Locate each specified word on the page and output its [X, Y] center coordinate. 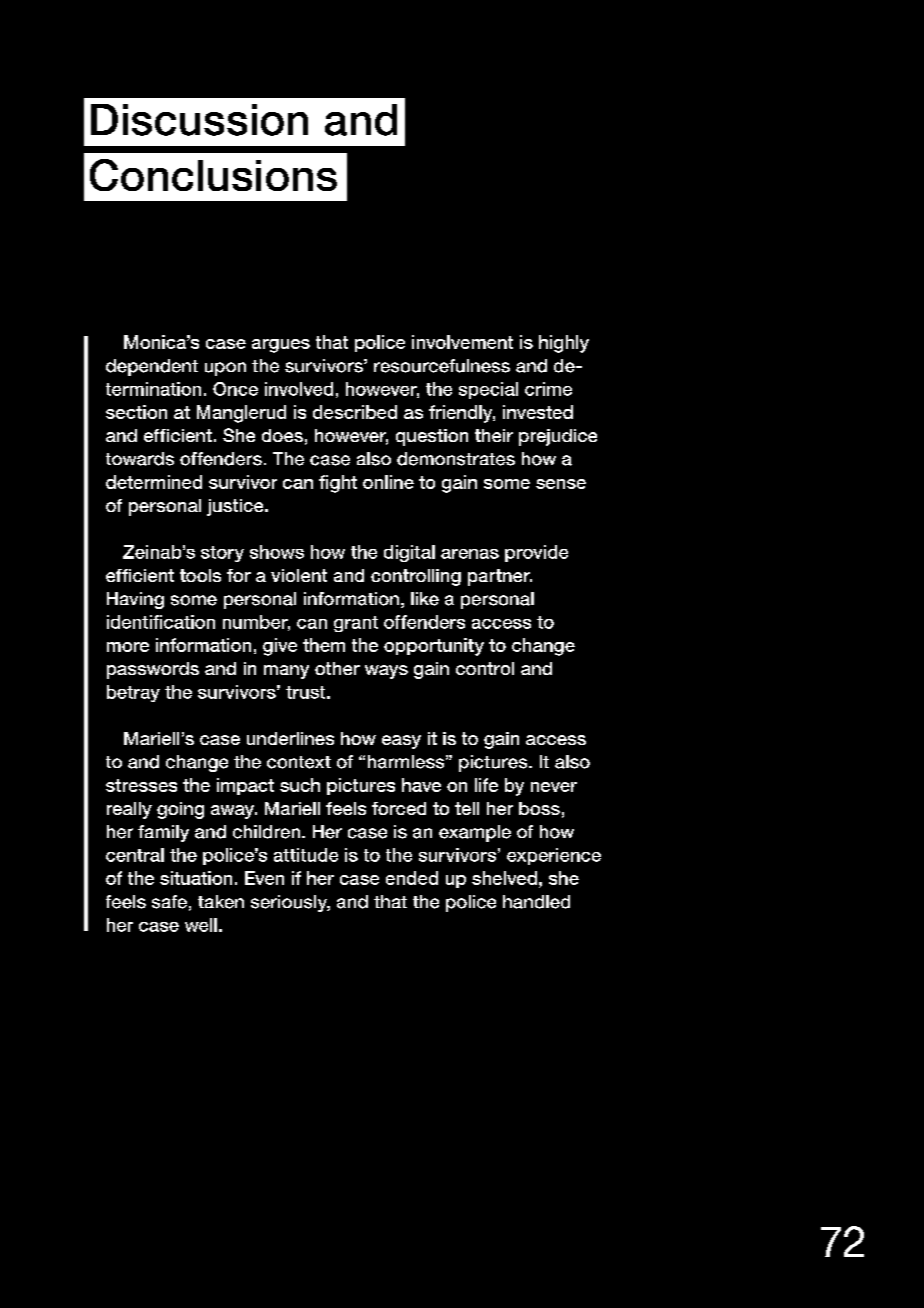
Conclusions [213, 175]
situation [196, 878]
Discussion [199, 120]
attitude [306, 855]
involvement [462, 342]
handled [536, 902]
